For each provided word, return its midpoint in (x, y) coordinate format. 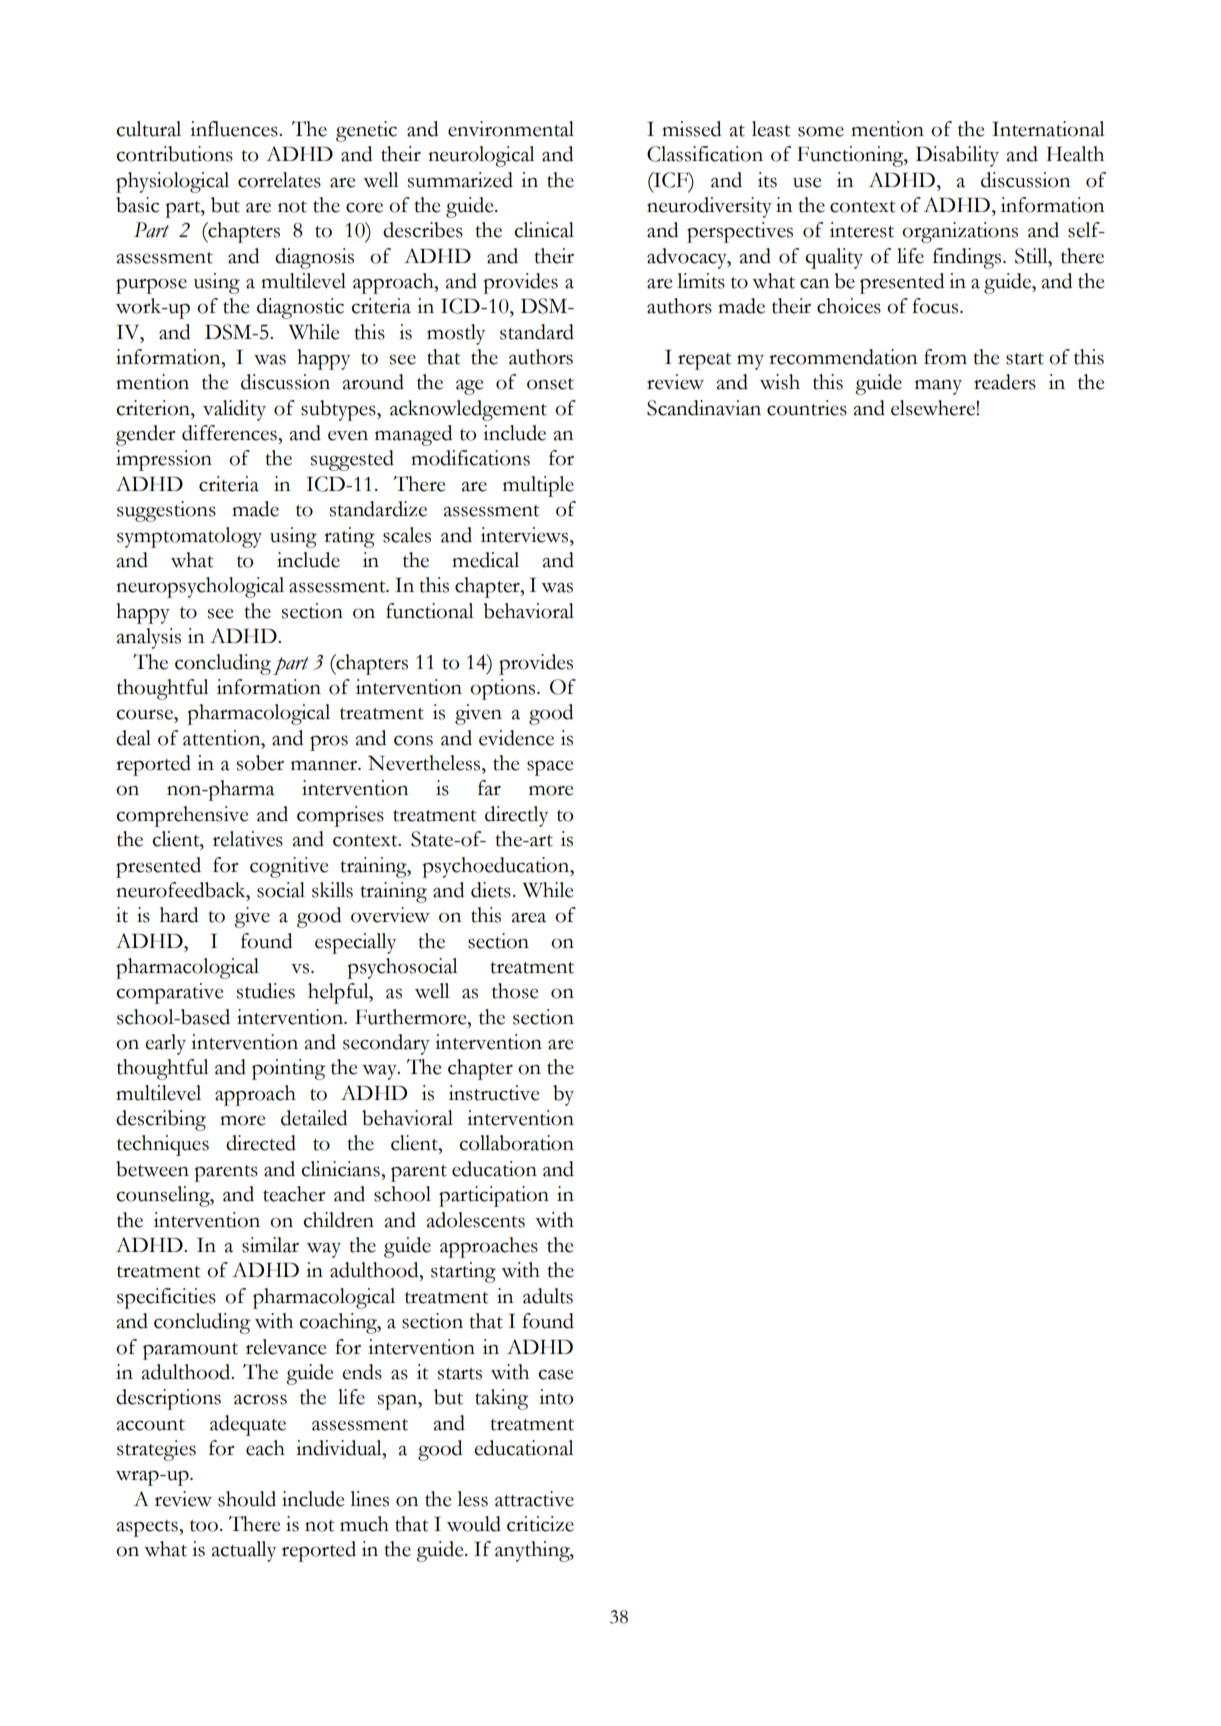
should (247, 1499)
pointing (288, 1069)
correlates (279, 180)
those (515, 991)
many (938, 387)
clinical (544, 230)
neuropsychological (200, 587)
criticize (540, 1524)
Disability (957, 156)
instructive (494, 1093)
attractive (534, 1499)
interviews (526, 535)
